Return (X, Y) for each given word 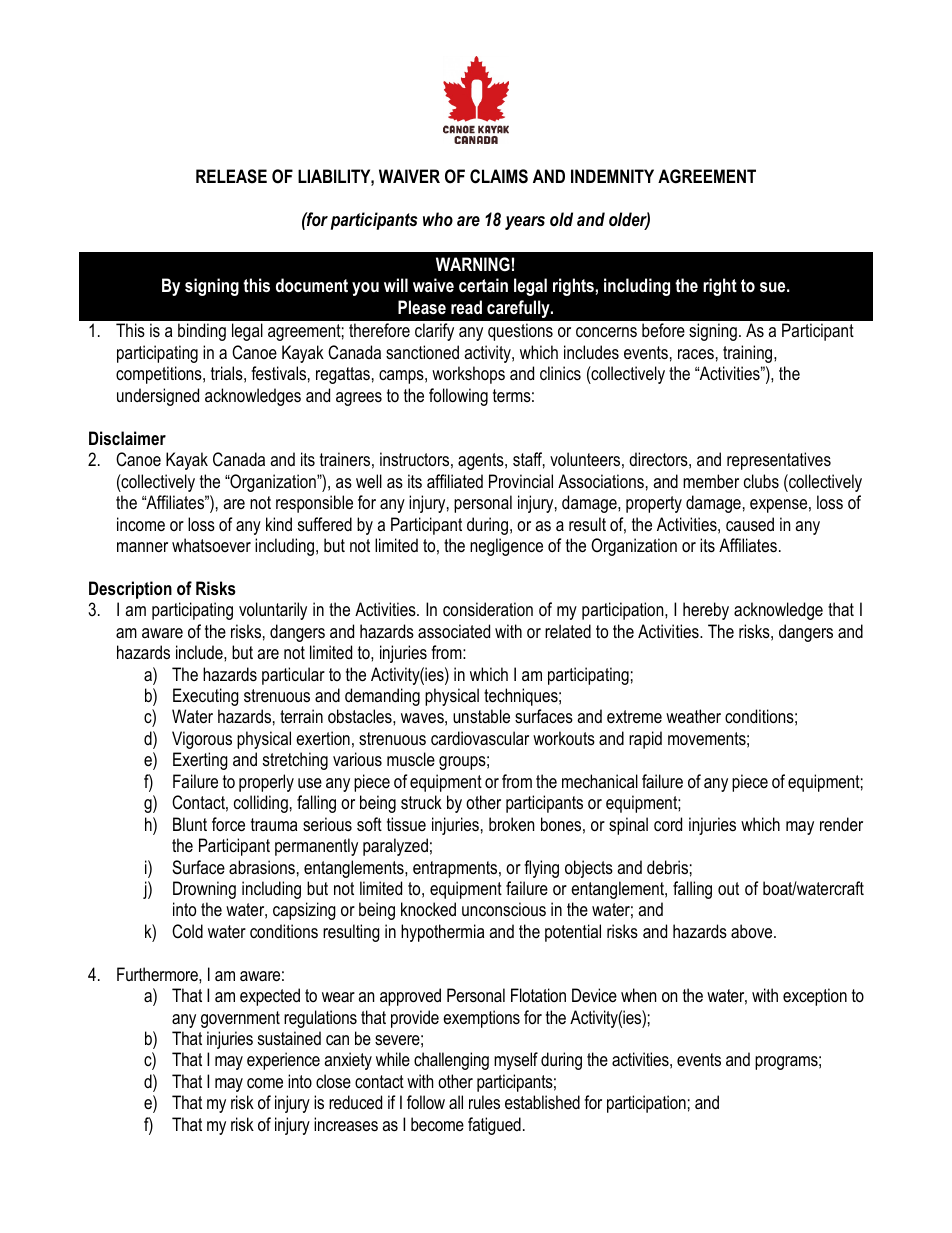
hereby (706, 611)
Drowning (204, 890)
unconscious (504, 909)
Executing (206, 697)
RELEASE (231, 176)
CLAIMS (499, 176)
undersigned (158, 397)
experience (283, 1061)
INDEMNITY (612, 176)
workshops (468, 375)
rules (484, 1102)
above (753, 931)
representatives (779, 461)
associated (454, 631)
